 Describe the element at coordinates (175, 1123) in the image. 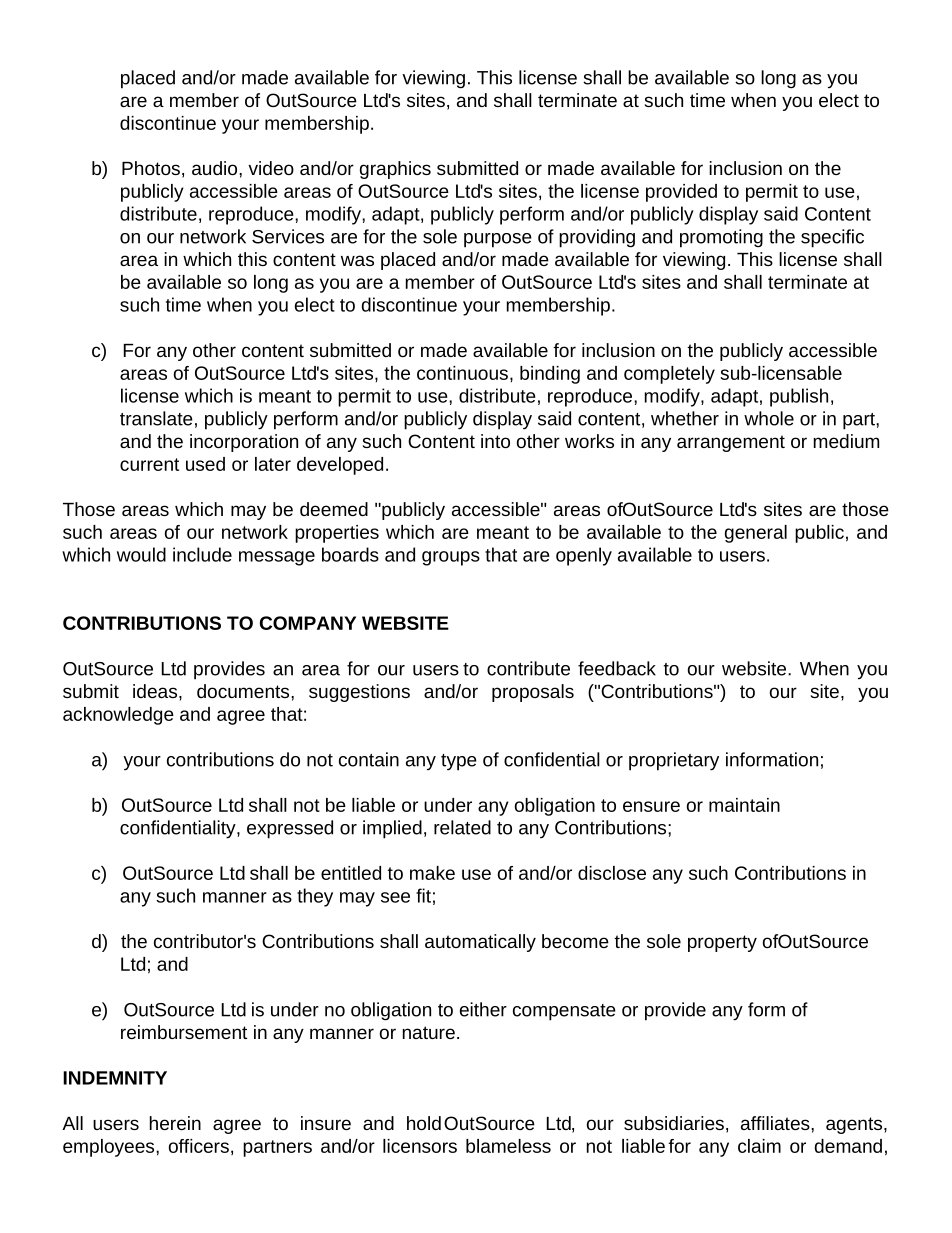

I see `herein` at that location.
